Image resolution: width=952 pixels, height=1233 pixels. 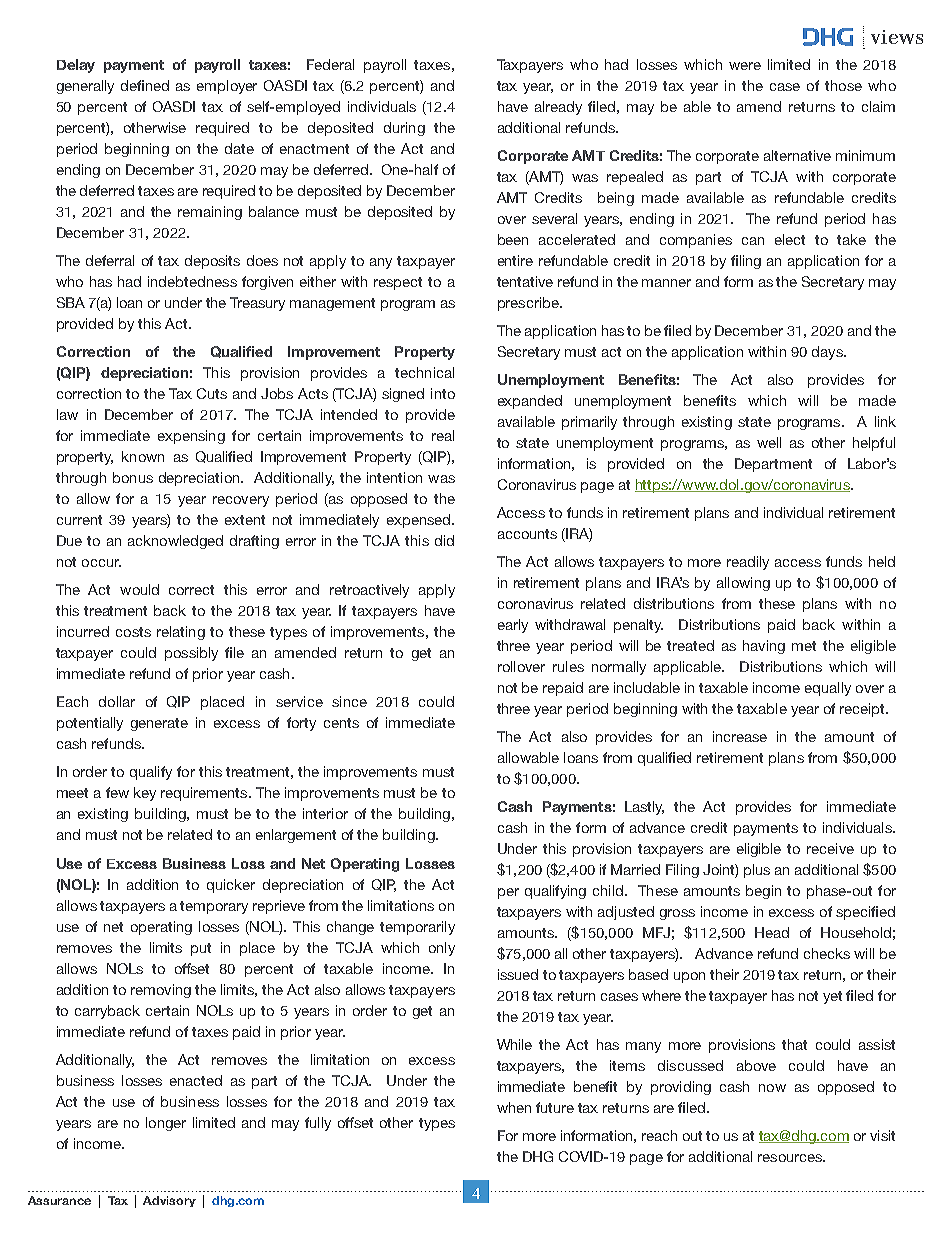 I want to click on relating, so click(x=181, y=633).
